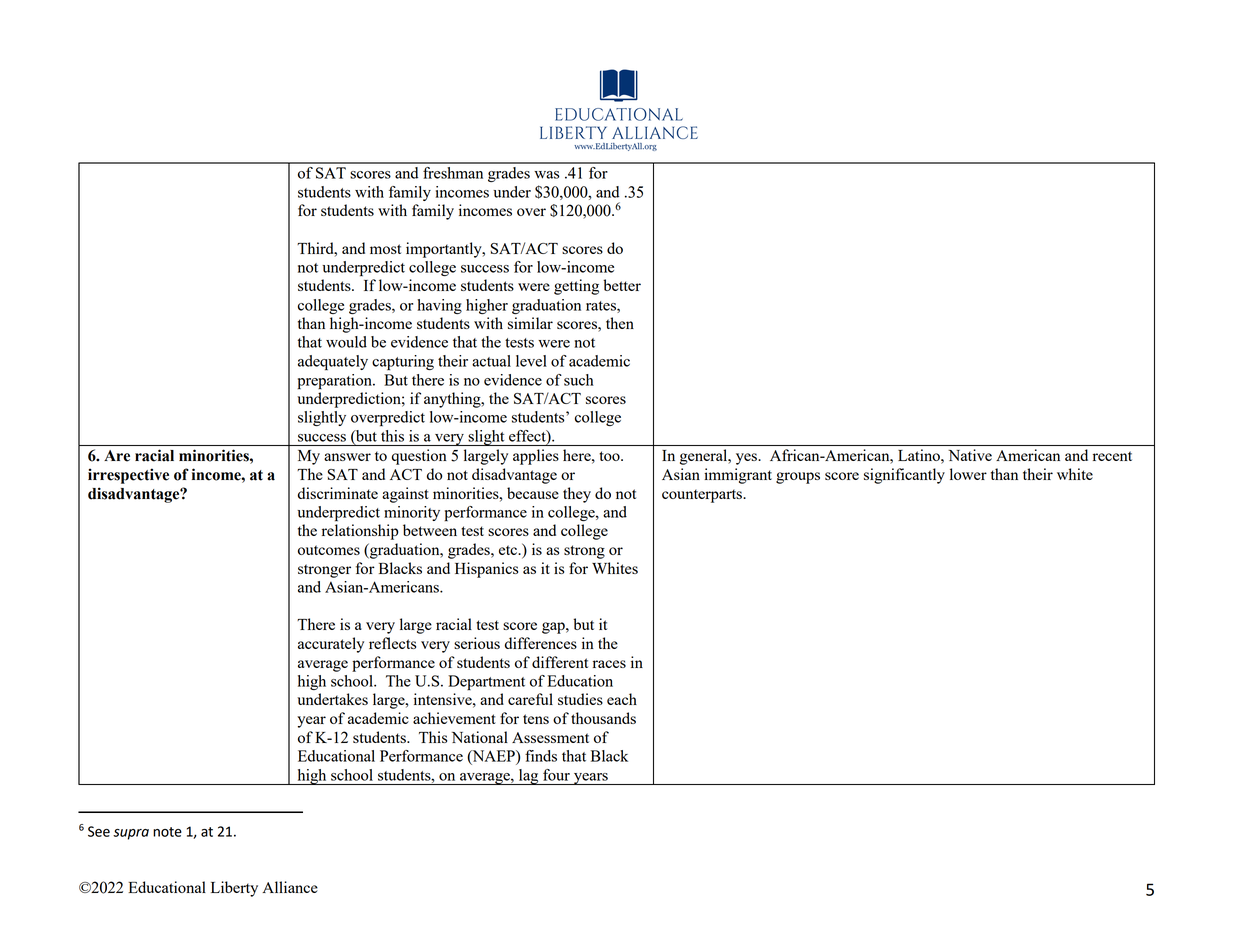 The image size is (1233, 952). I want to click on they, so click(577, 495).
